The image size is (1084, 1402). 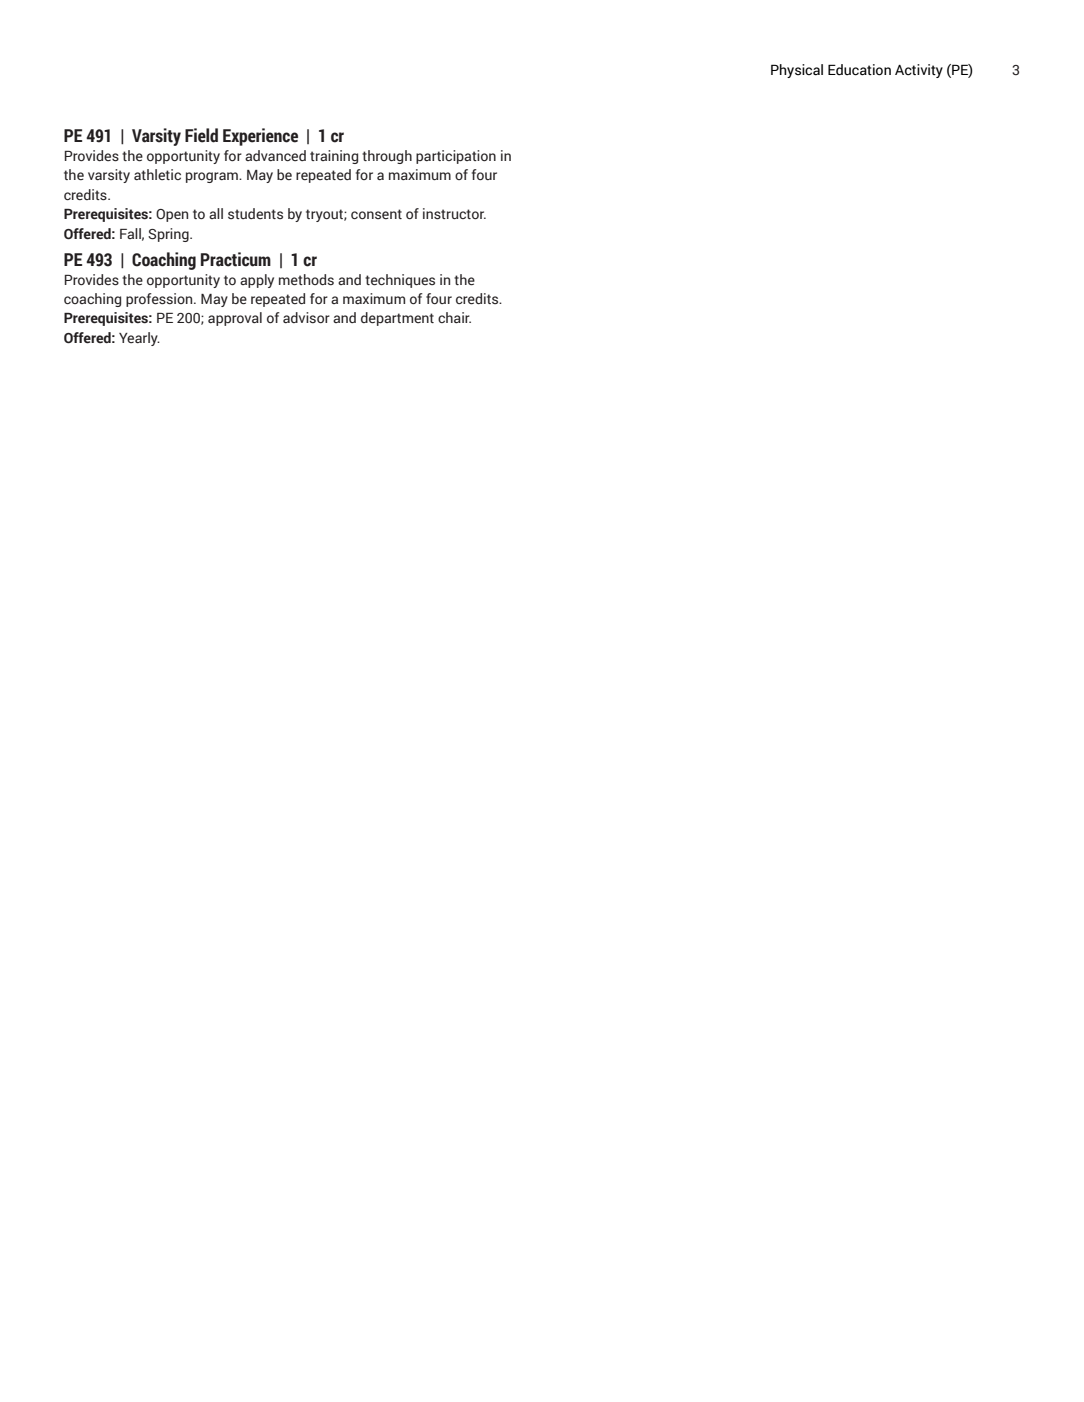 What do you see at coordinates (454, 214) in the screenshot?
I see `instructor` at bounding box center [454, 214].
